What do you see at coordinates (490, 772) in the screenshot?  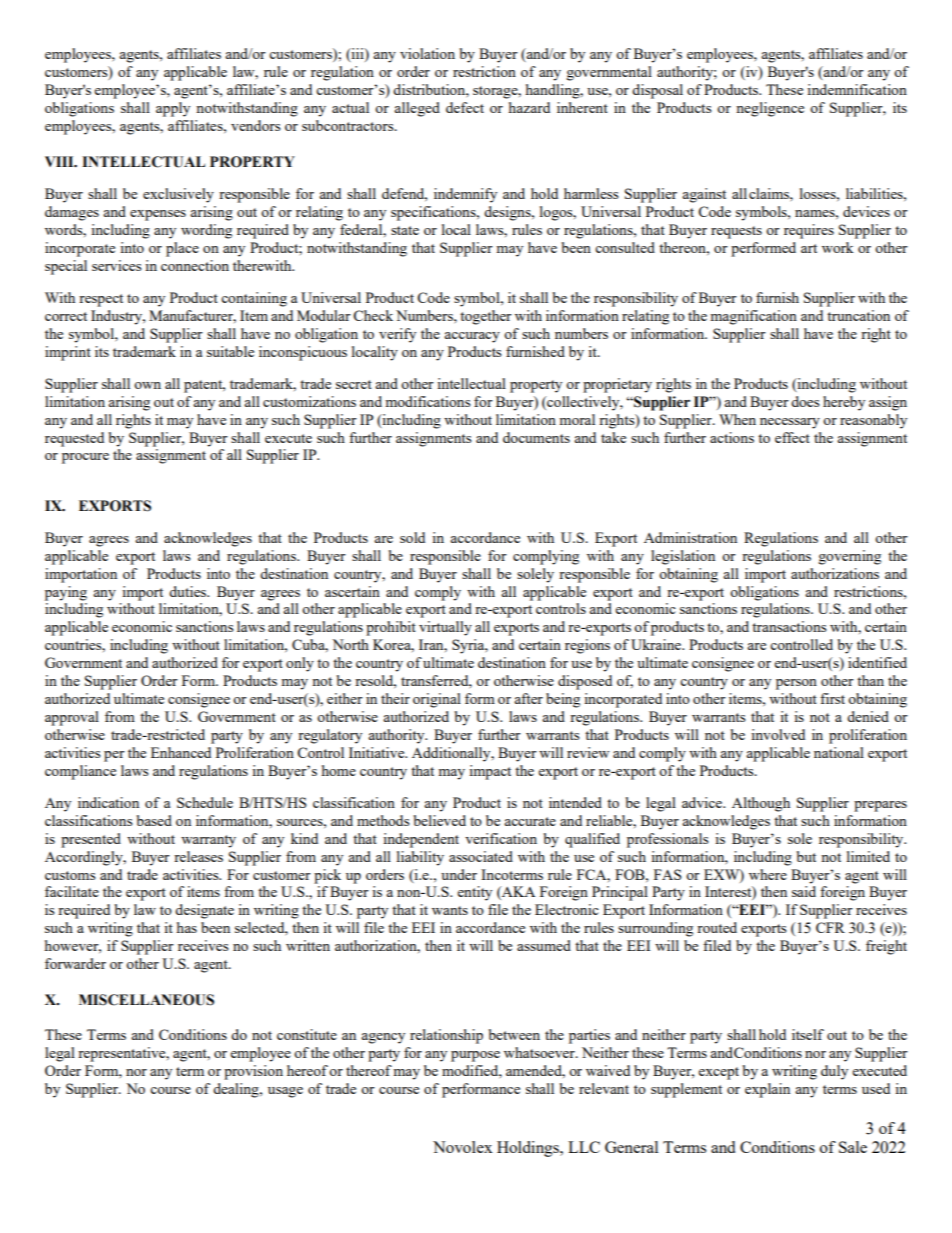 I see `impact` at bounding box center [490, 772].
